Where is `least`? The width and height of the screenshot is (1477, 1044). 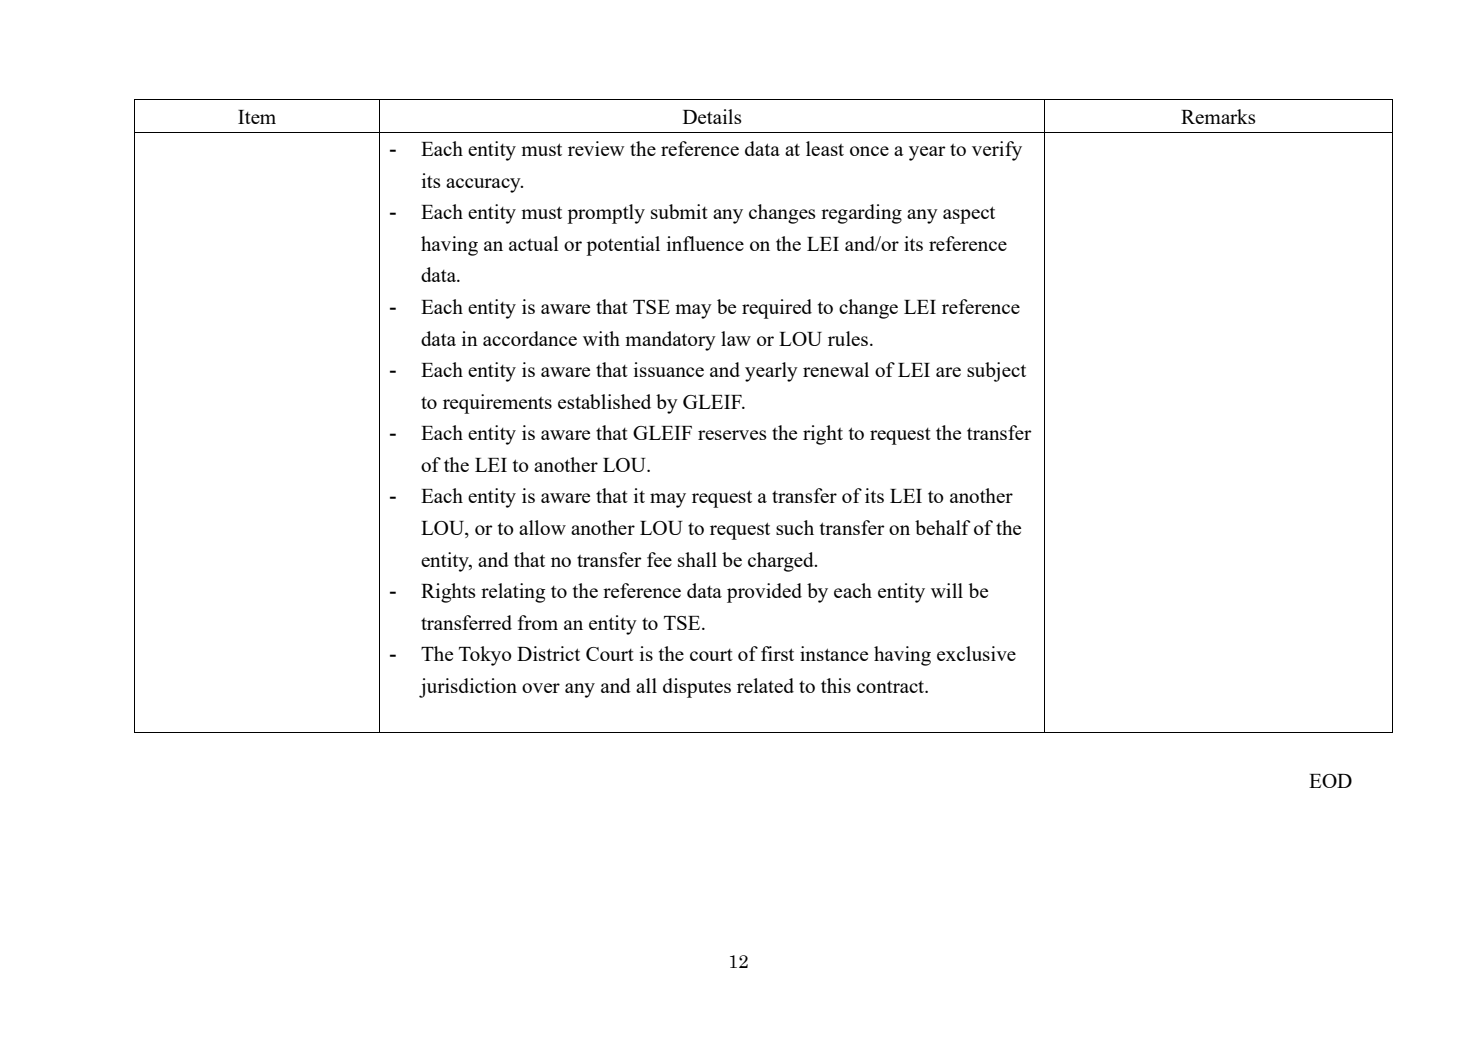
least is located at coordinates (825, 148).
